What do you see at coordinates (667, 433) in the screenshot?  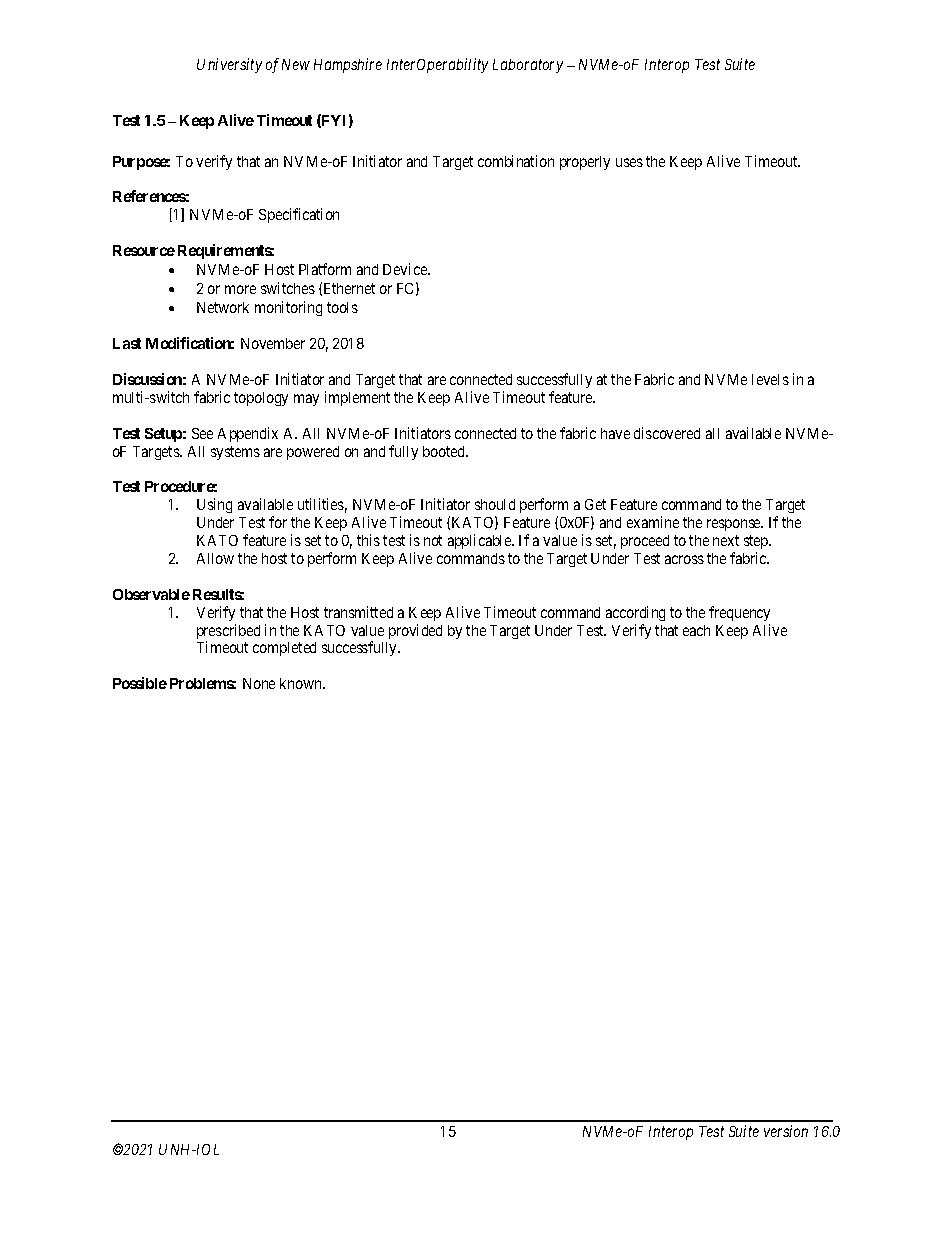 I see `discovered` at bounding box center [667, 433].
